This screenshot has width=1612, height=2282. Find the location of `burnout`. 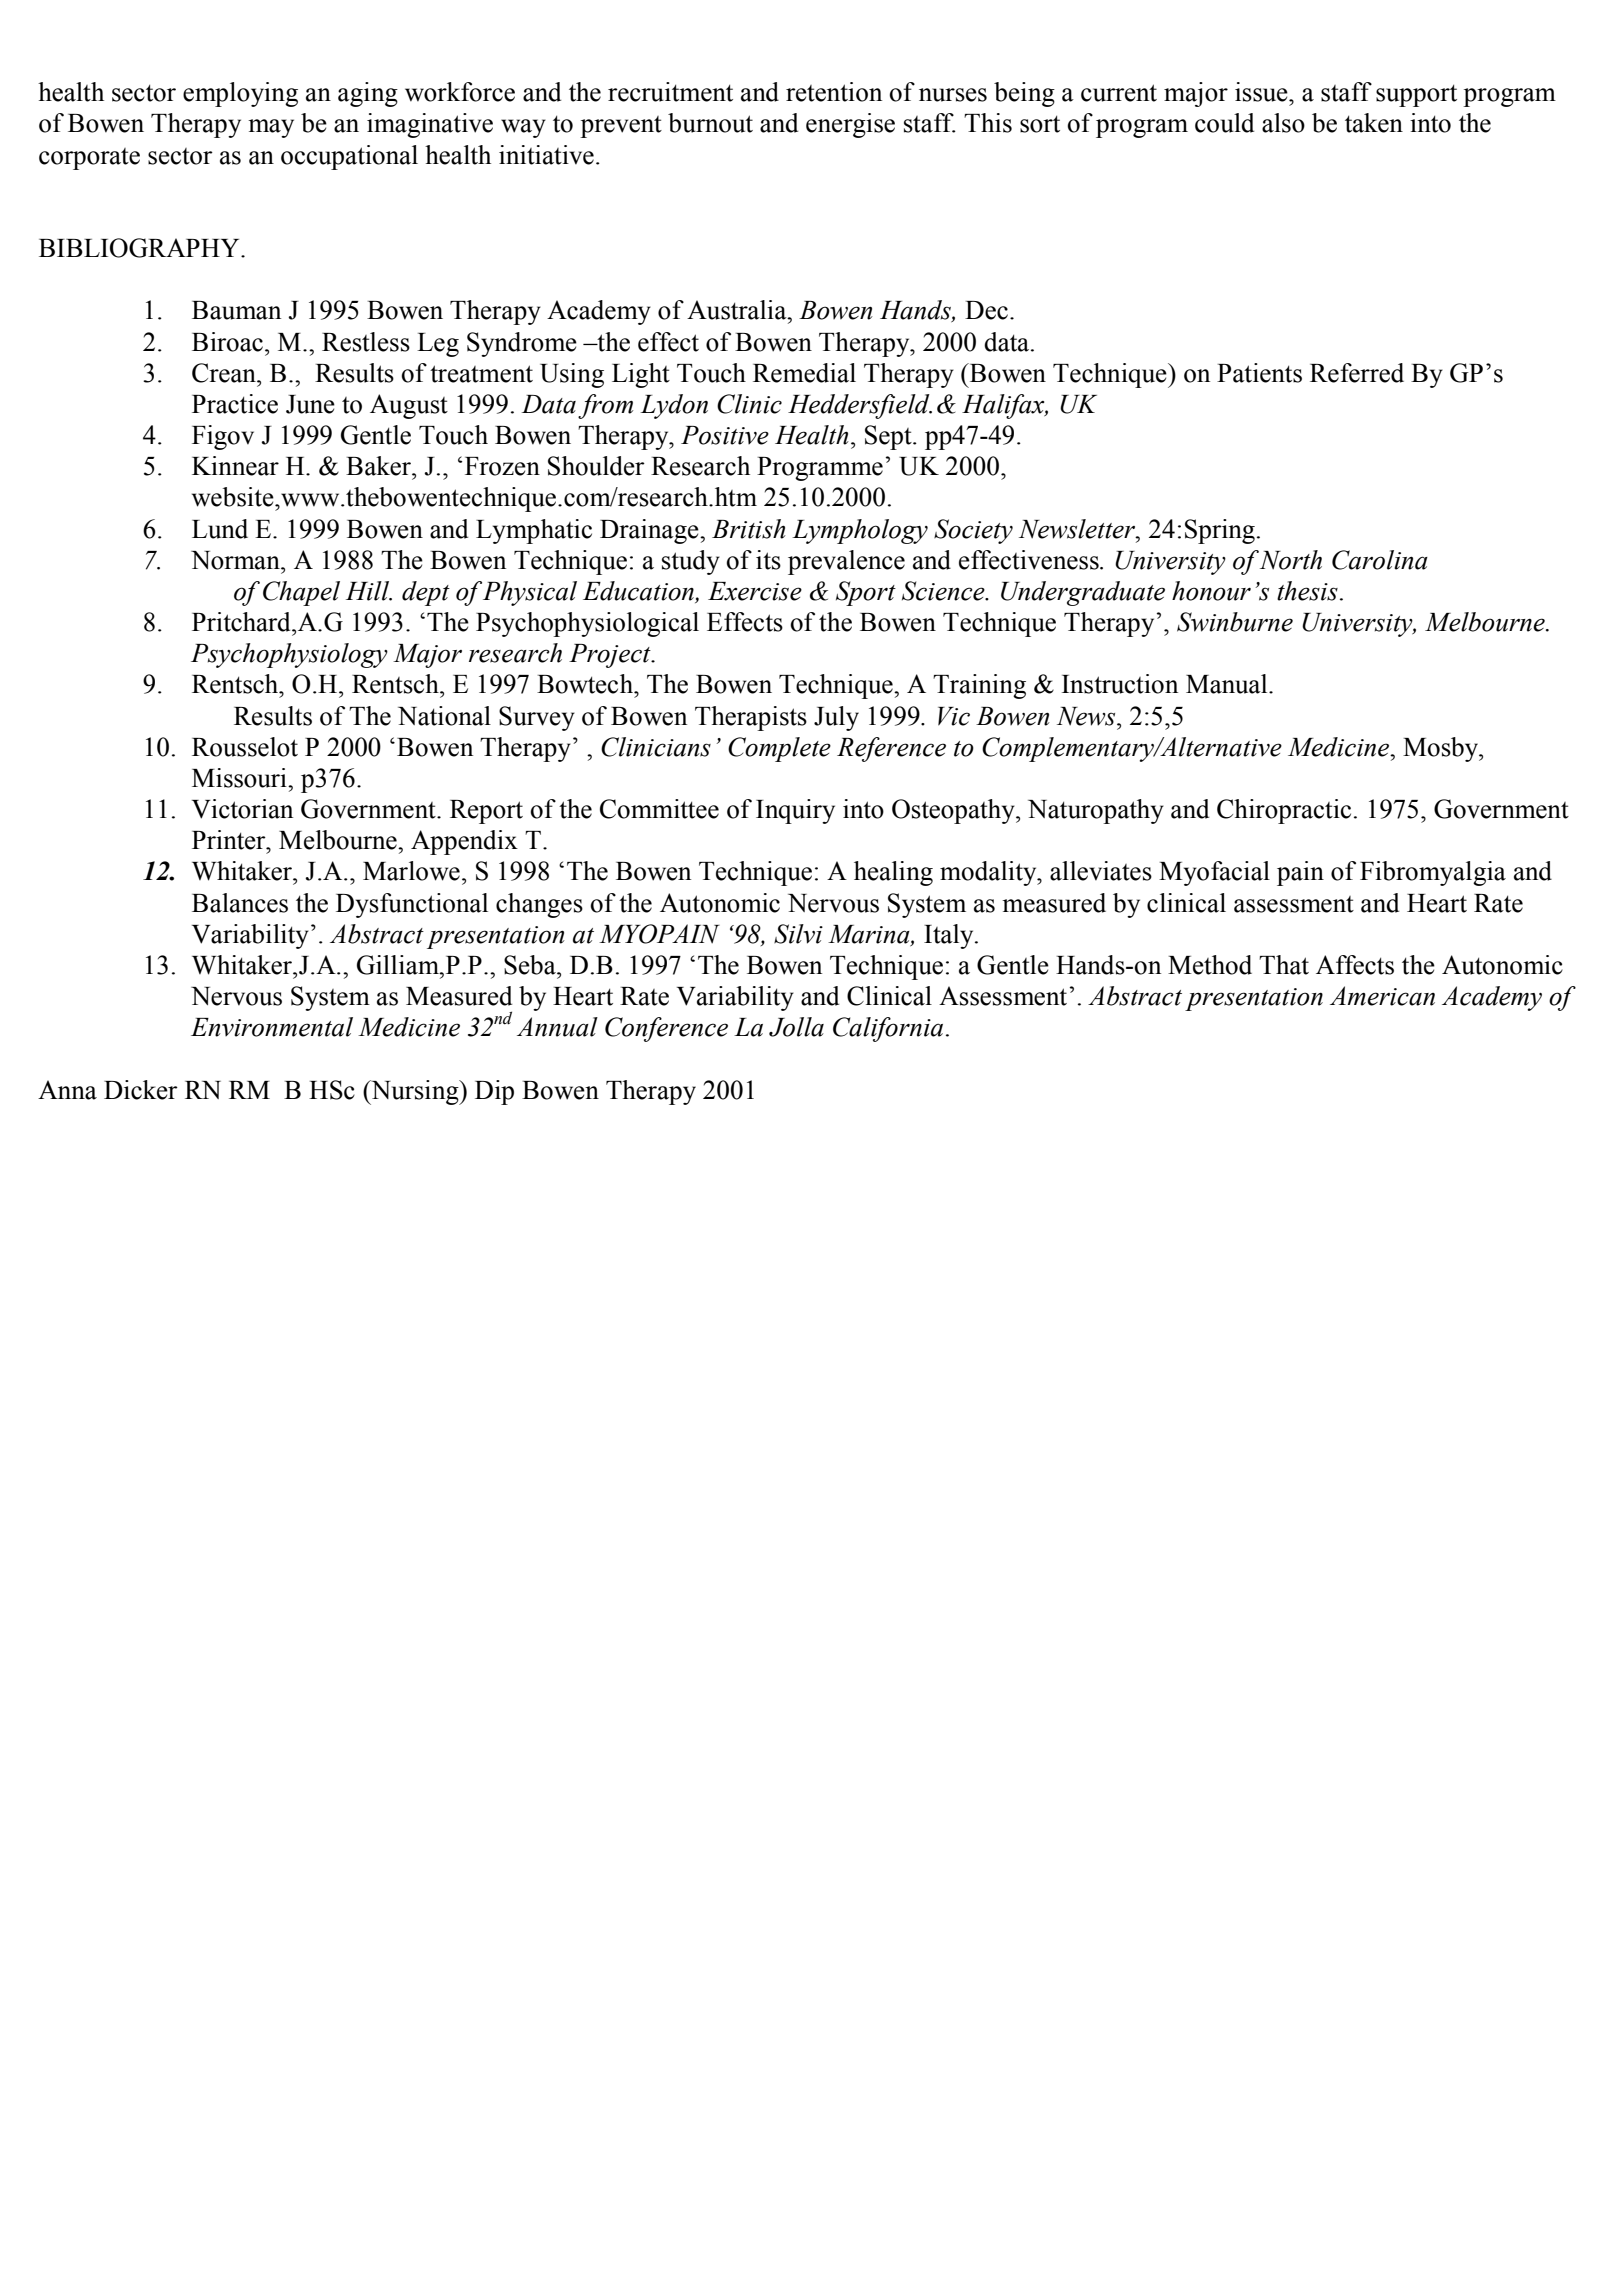

burnout is located at coordinates (710, 123).
